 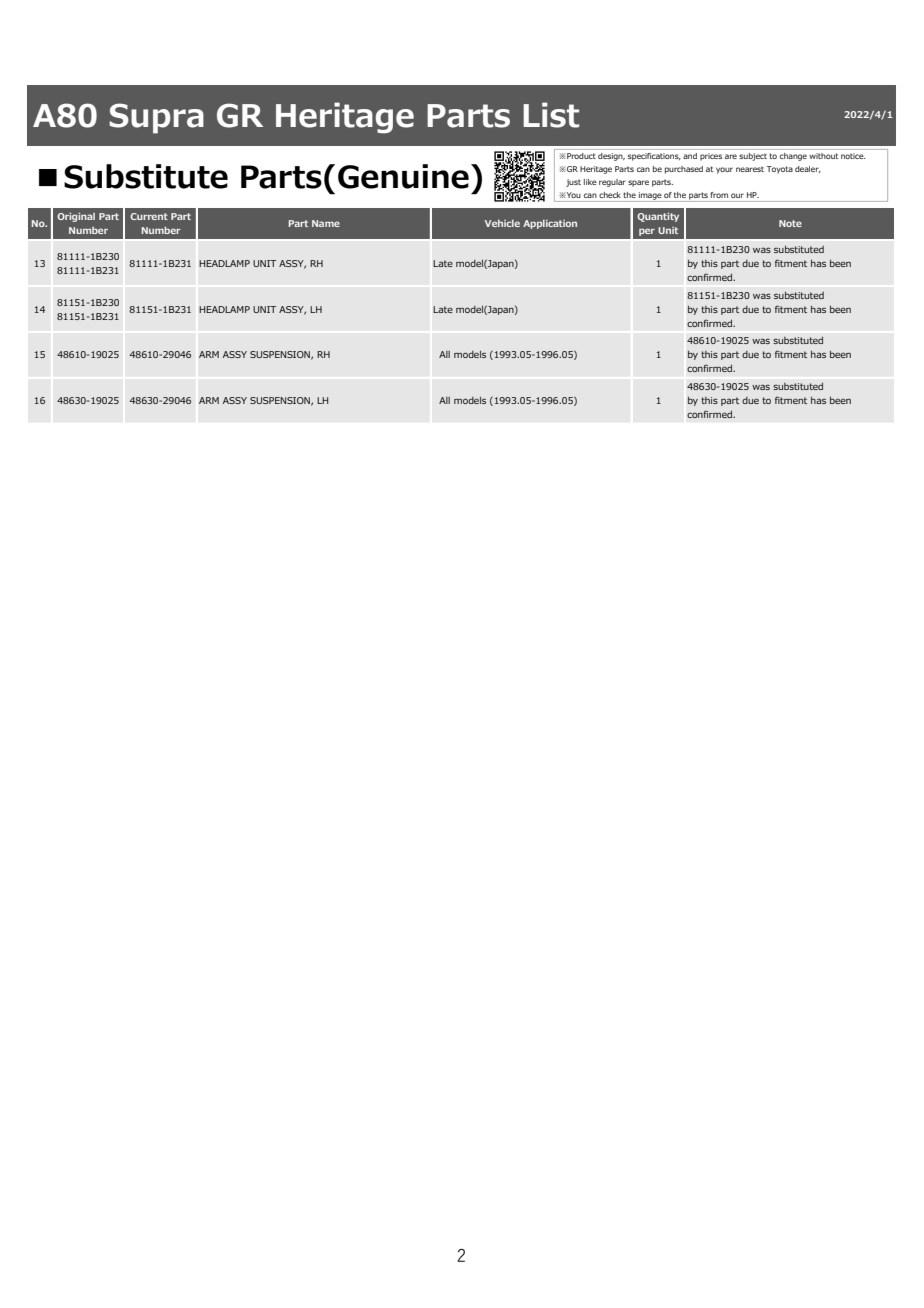 I want to click on Name, so click(x=326, y=223).
